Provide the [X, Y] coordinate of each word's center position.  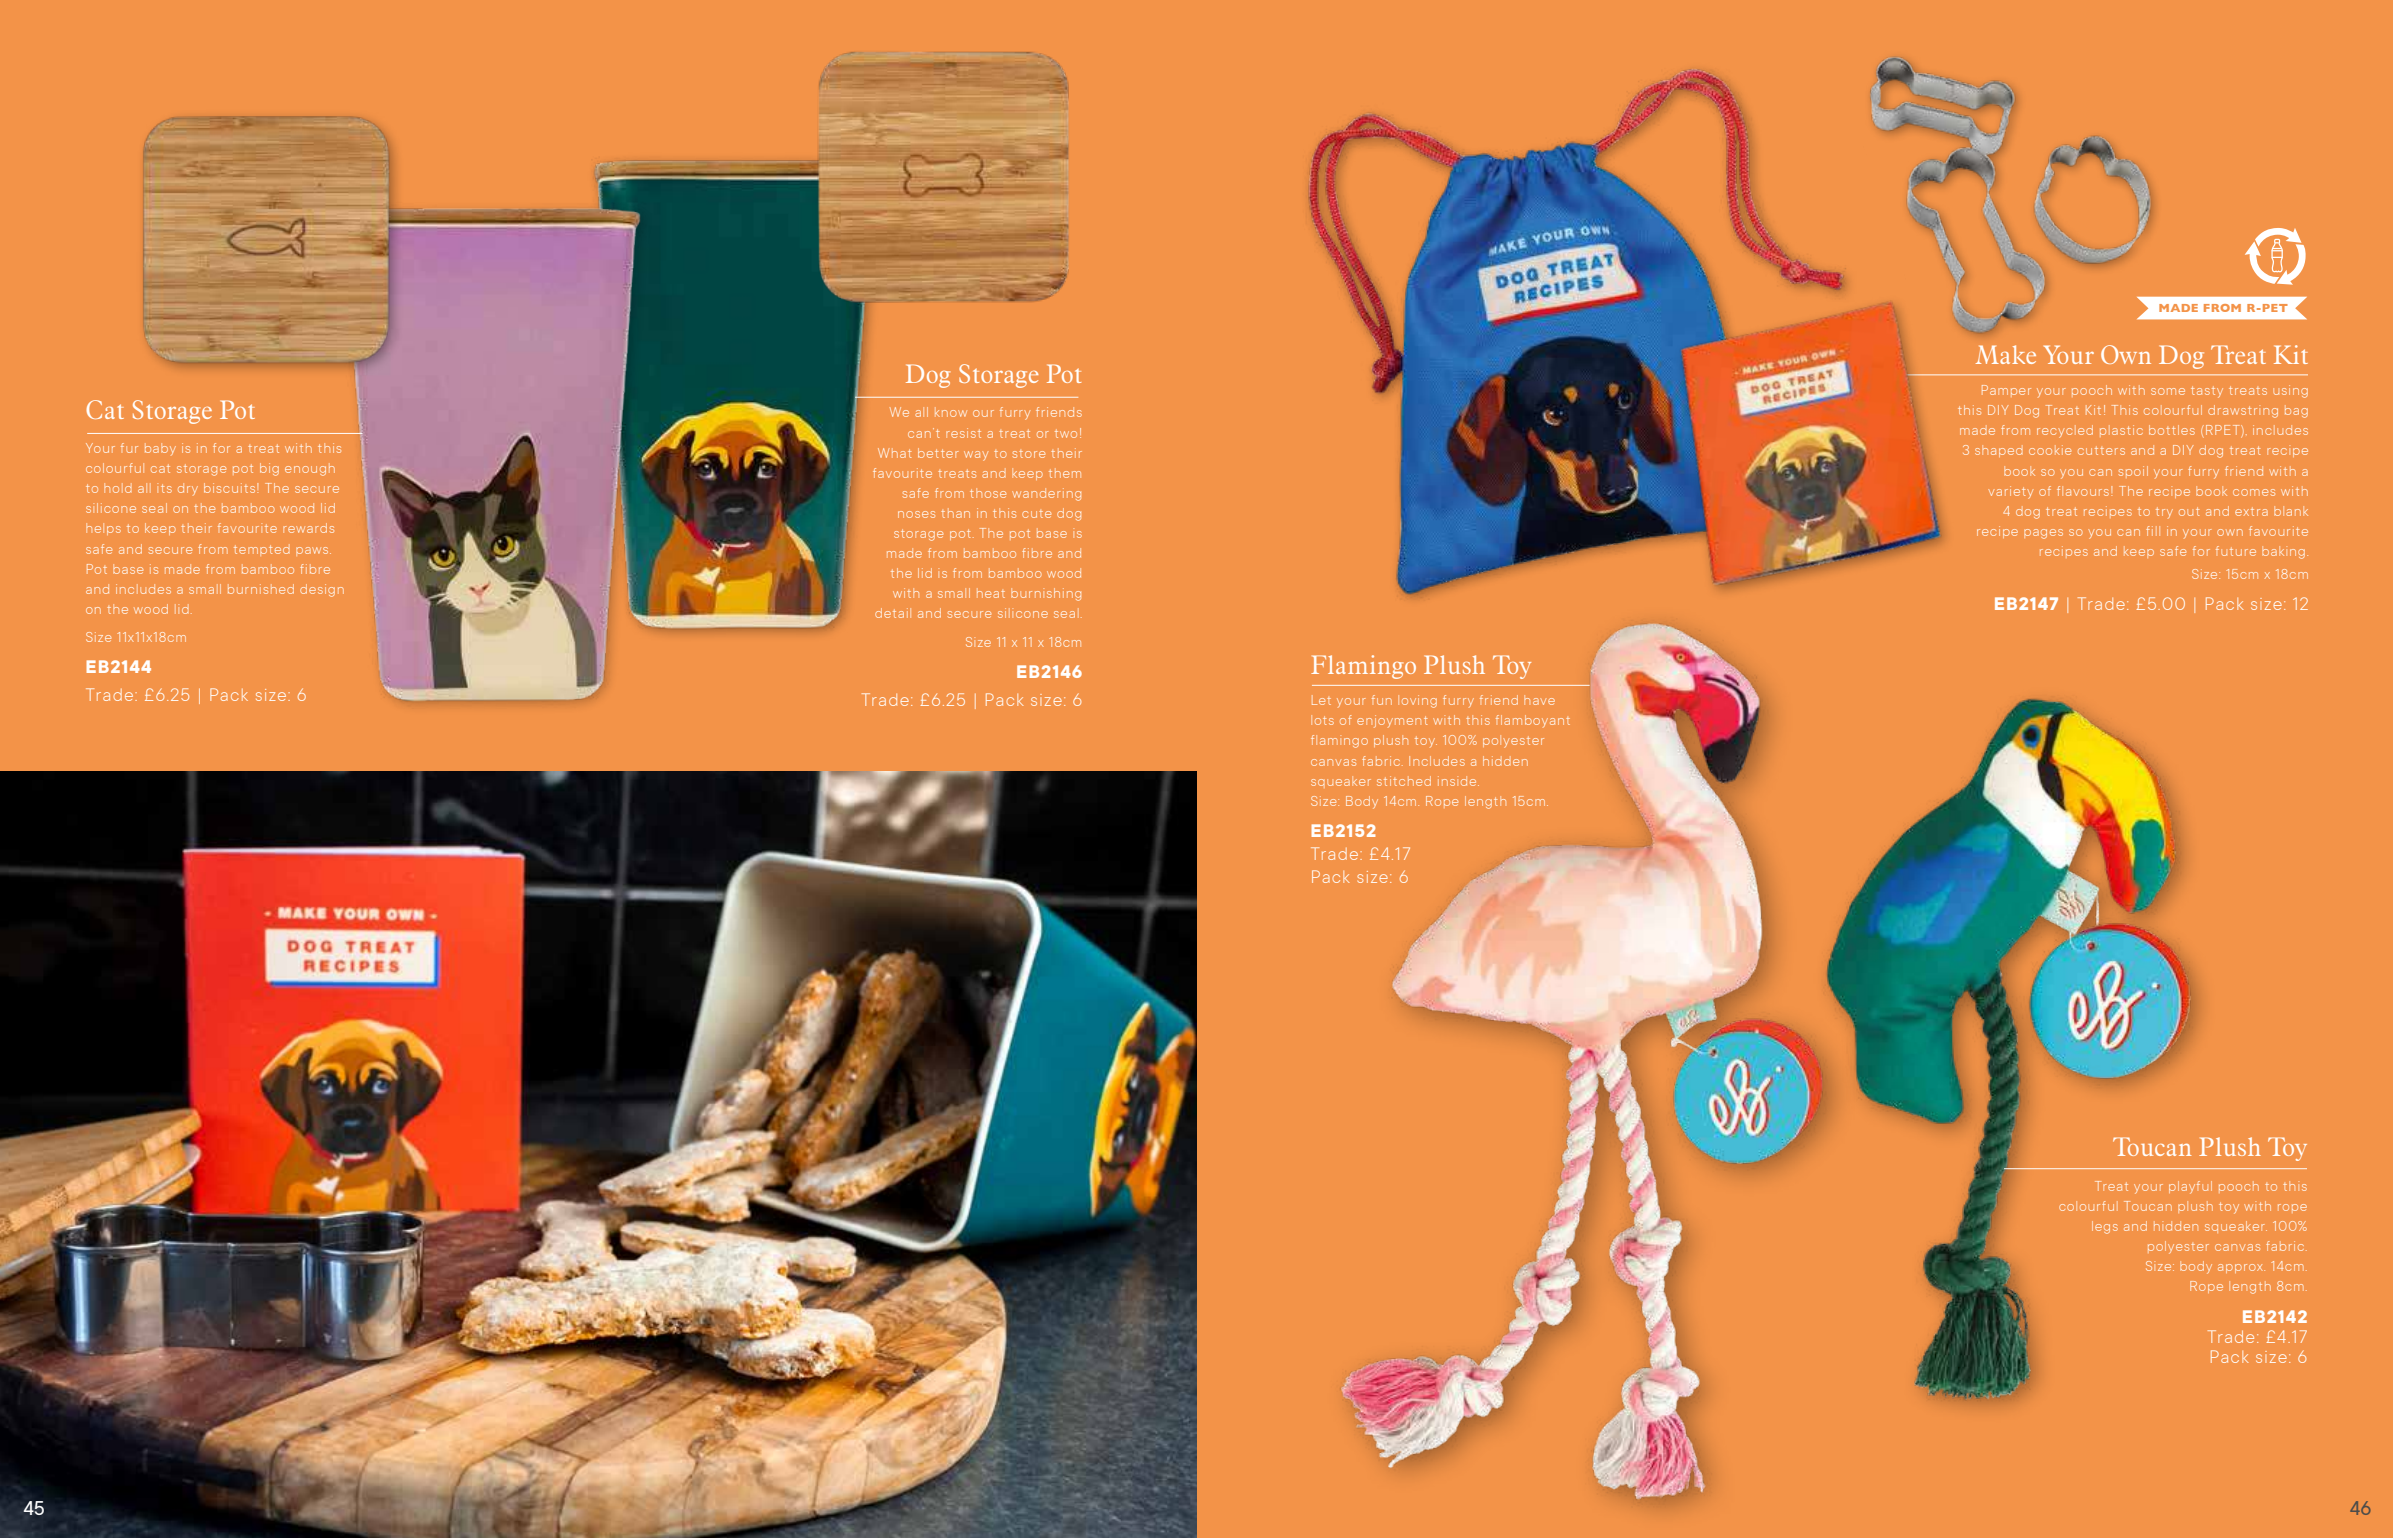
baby [160, 449]
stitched [1404, 781]
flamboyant [1533, 721]
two [1066, 433]
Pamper [2006, 390]
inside [1458, 781]
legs [2105, 1227]
